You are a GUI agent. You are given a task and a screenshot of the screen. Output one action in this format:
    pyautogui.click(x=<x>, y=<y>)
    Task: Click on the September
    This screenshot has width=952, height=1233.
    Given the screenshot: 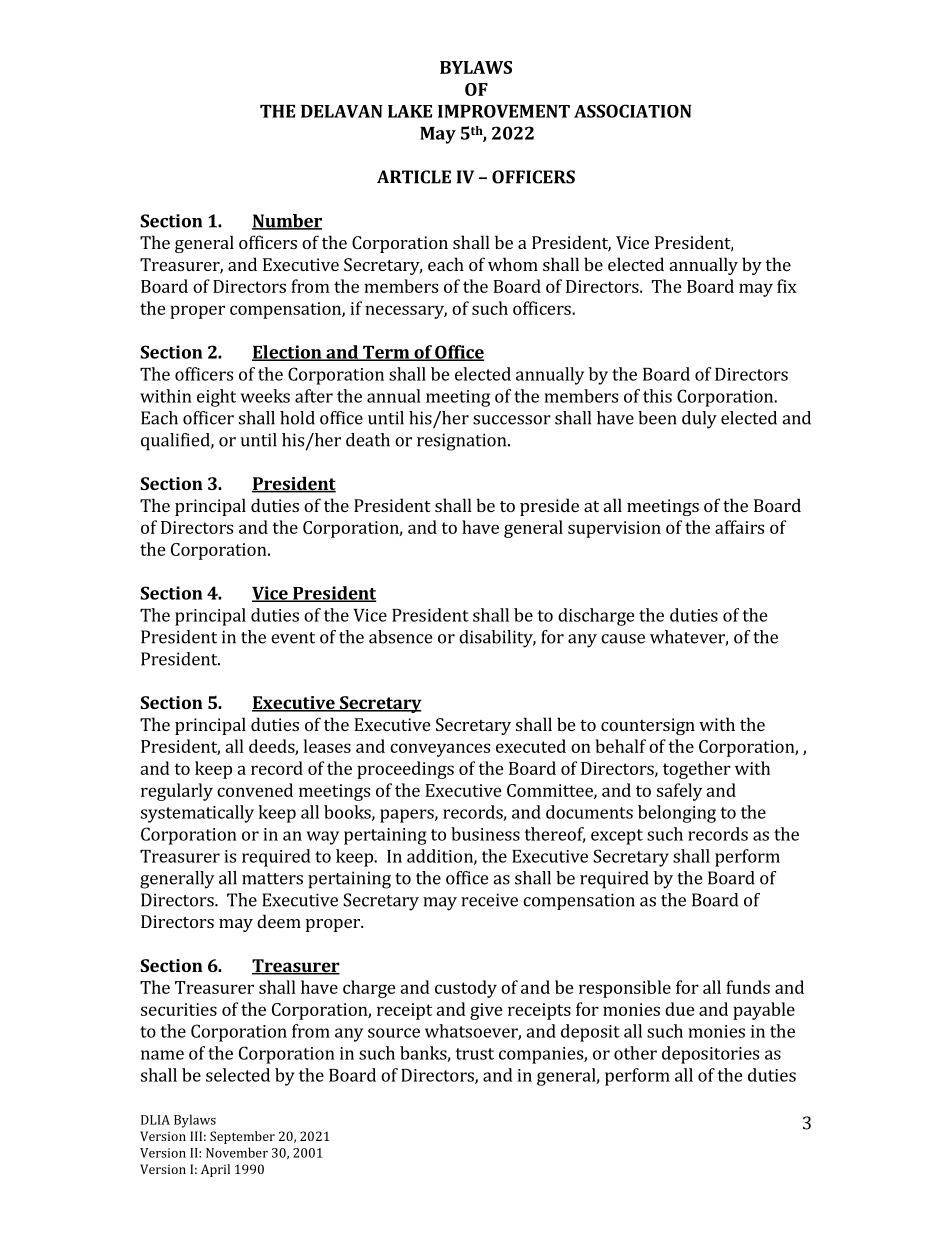 What is the action you would take?
    pyautogui.click(x=242, y=1137)
